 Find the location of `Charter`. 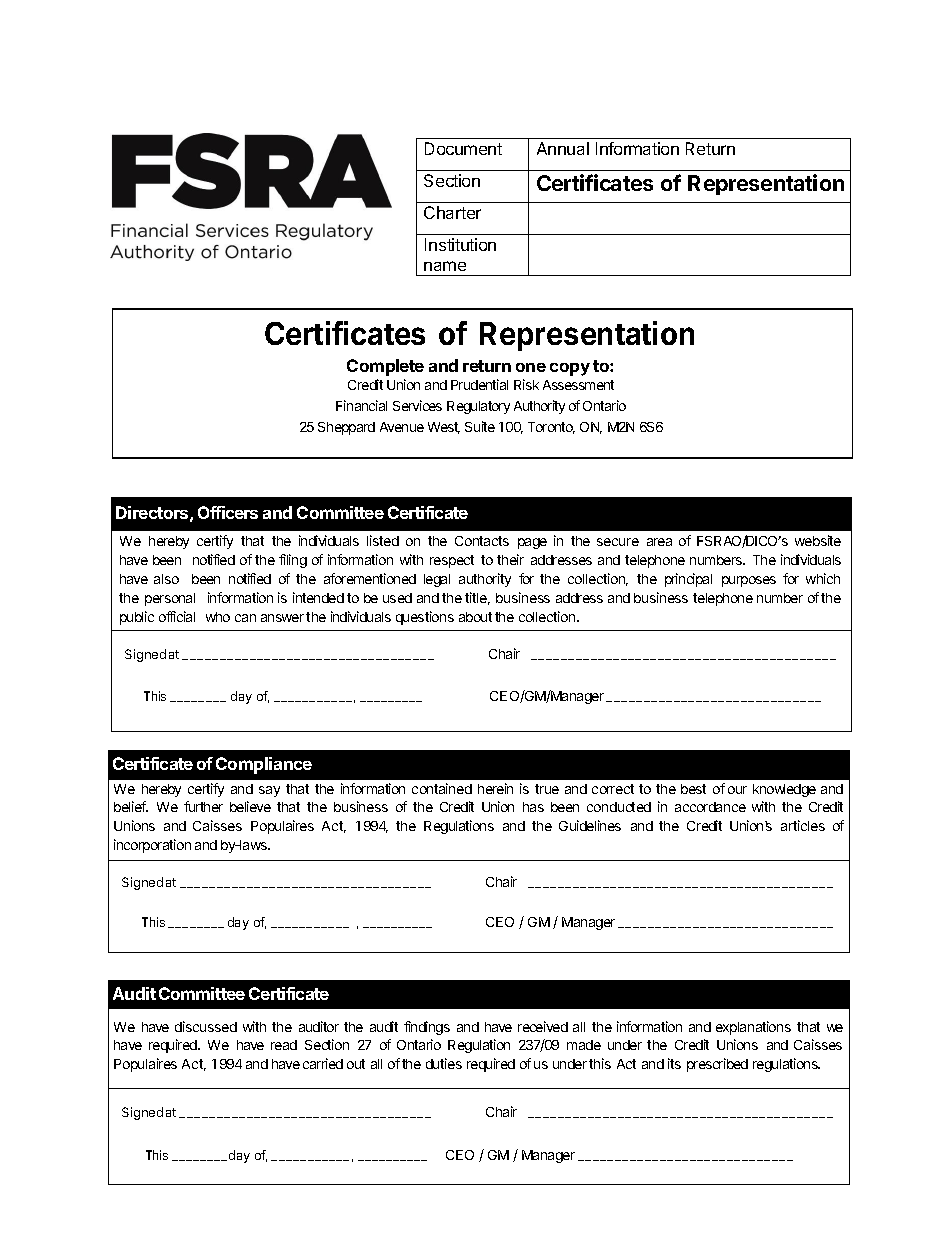

Charter is located at coordinates (452, 212).
